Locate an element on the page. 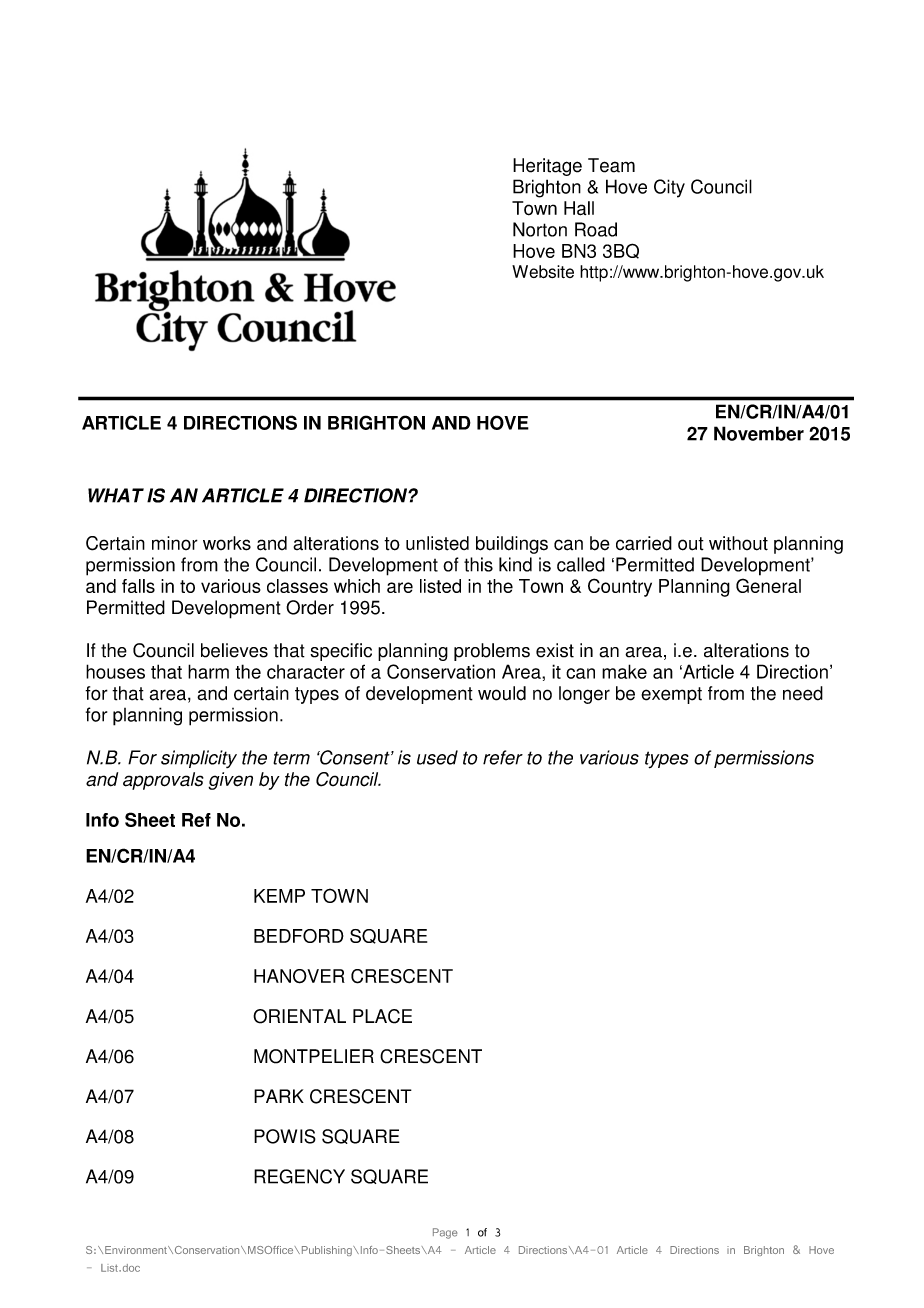 Image resolution: width=924 pixels, height=1308 pixels. November is located at coordinates (759, 433).
